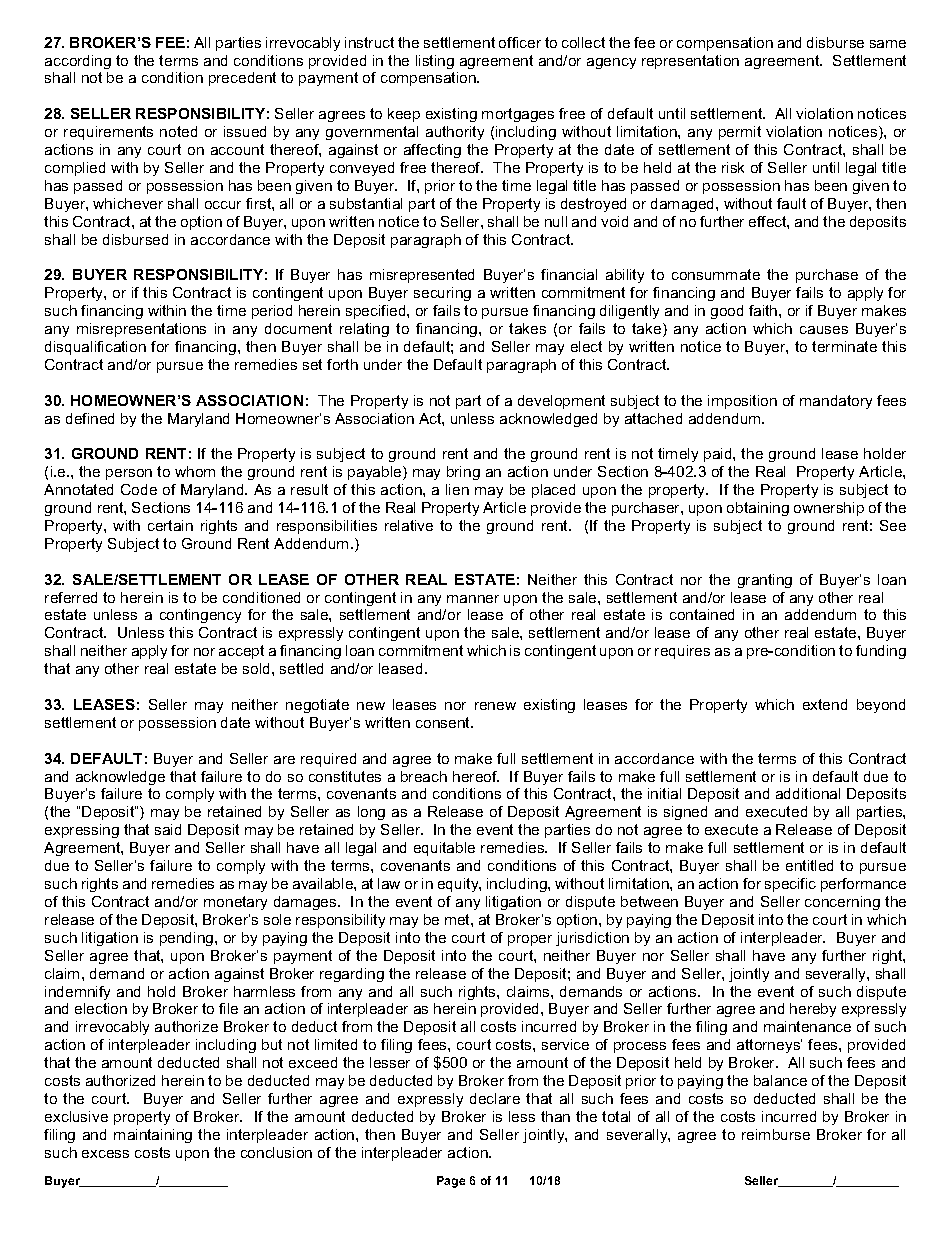 This page has width=952, height=1233. Describe the element at coordinates (451, 1182) in the page. I see `Page` at that location.
